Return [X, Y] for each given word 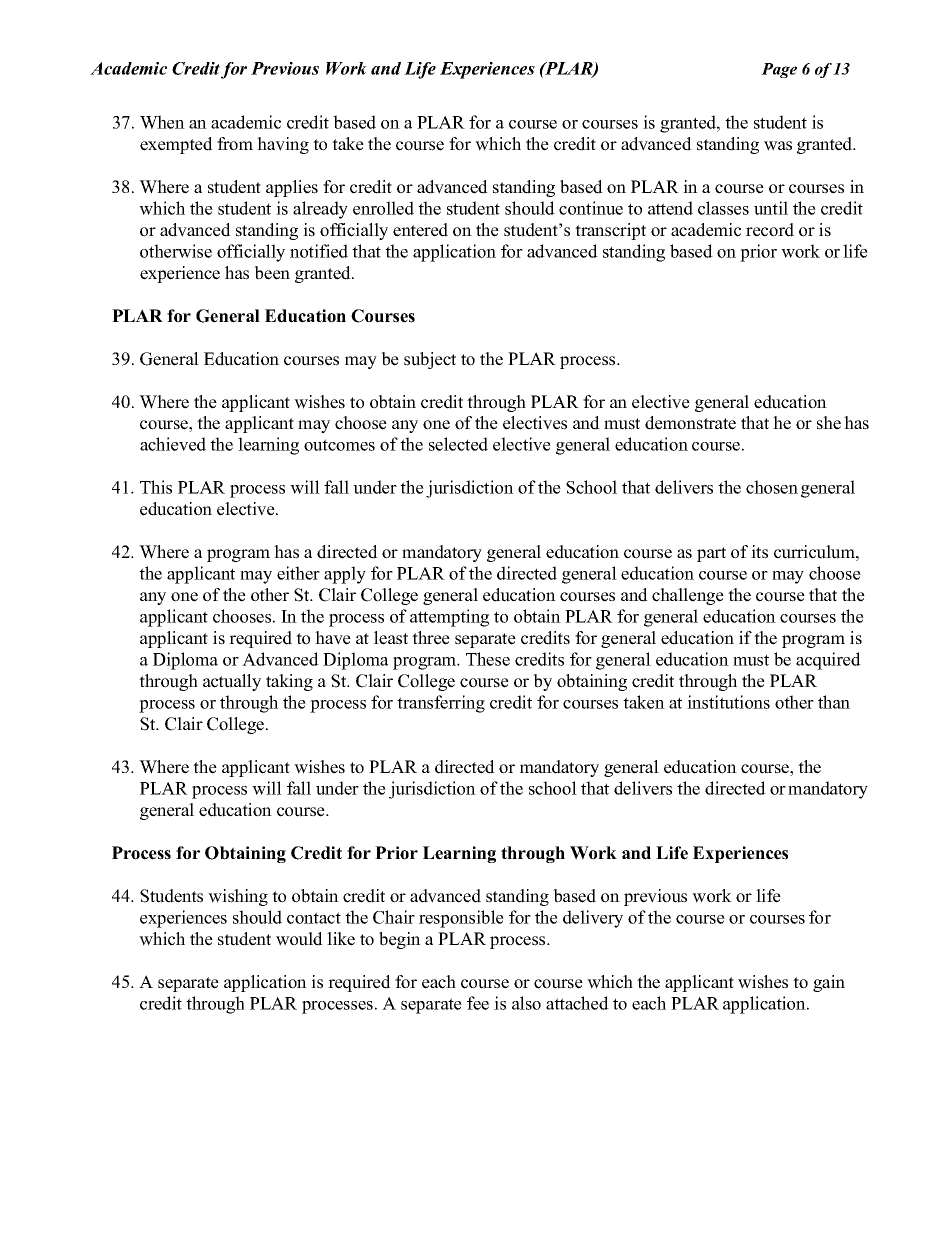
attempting [449, 618]
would [299, 939]
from [235, 144]
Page [779, 70]
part [711, 554]
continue [591, 208]
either [298, 573]
